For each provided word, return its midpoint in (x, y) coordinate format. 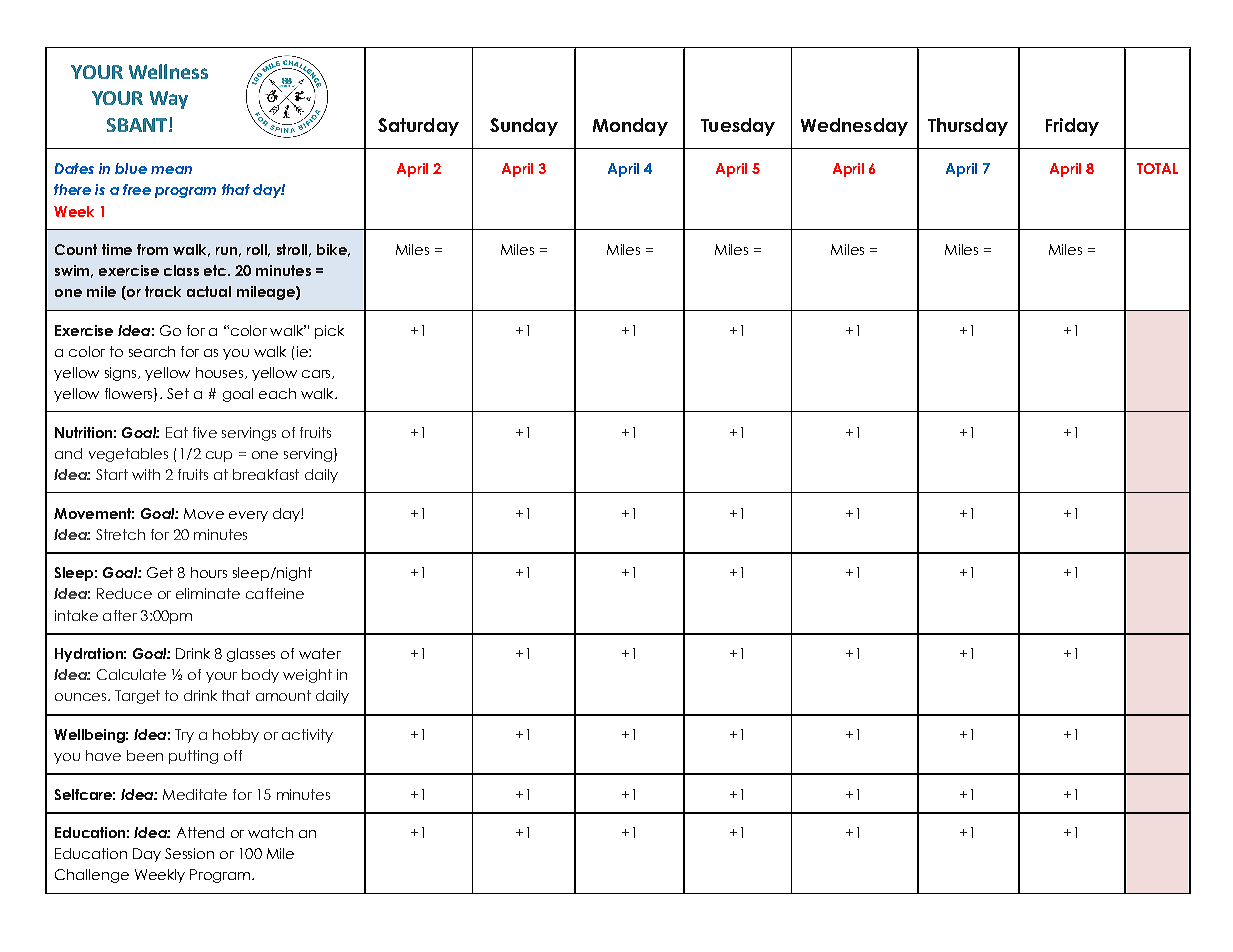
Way (169, 100)
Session (189, 853)
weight (307, 676)
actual (209, 291)
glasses (251, 655)
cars (317, 374)
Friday (1072, 127)
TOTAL (1157, 168)
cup (219, 456)
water (320, 653)
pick (329, 332)
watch (270, 832)
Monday (630, 127)
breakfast (266, 474)
